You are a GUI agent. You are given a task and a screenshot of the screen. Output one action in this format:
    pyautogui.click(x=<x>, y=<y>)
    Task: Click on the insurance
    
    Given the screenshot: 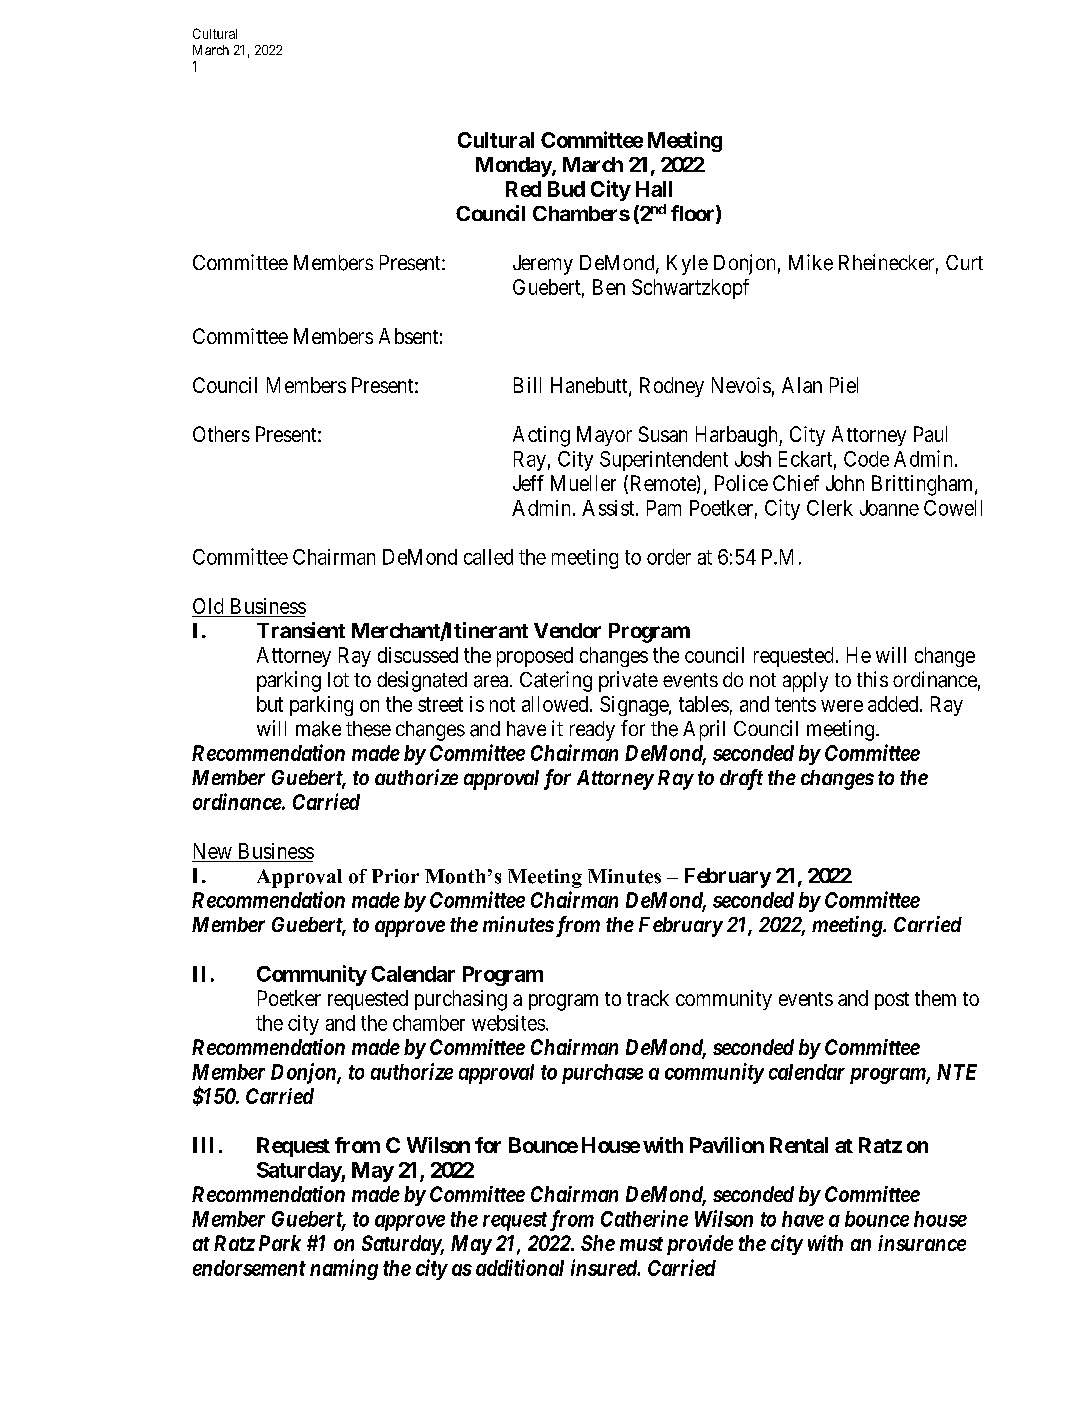 What is the action you would take?
    pyautogui.click(x=922, y=1243)
